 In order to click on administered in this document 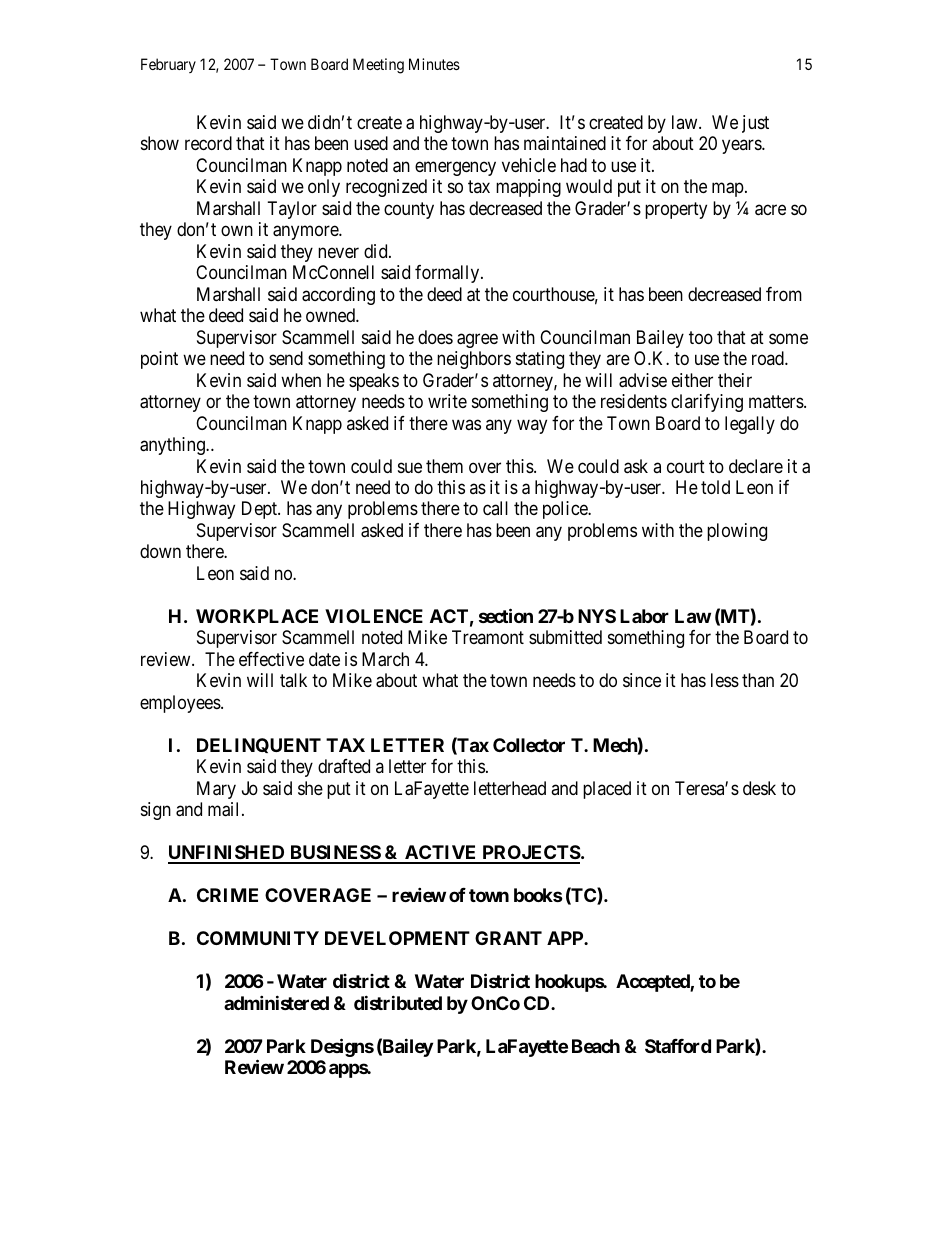, I will do `click(276, 1002)`.
